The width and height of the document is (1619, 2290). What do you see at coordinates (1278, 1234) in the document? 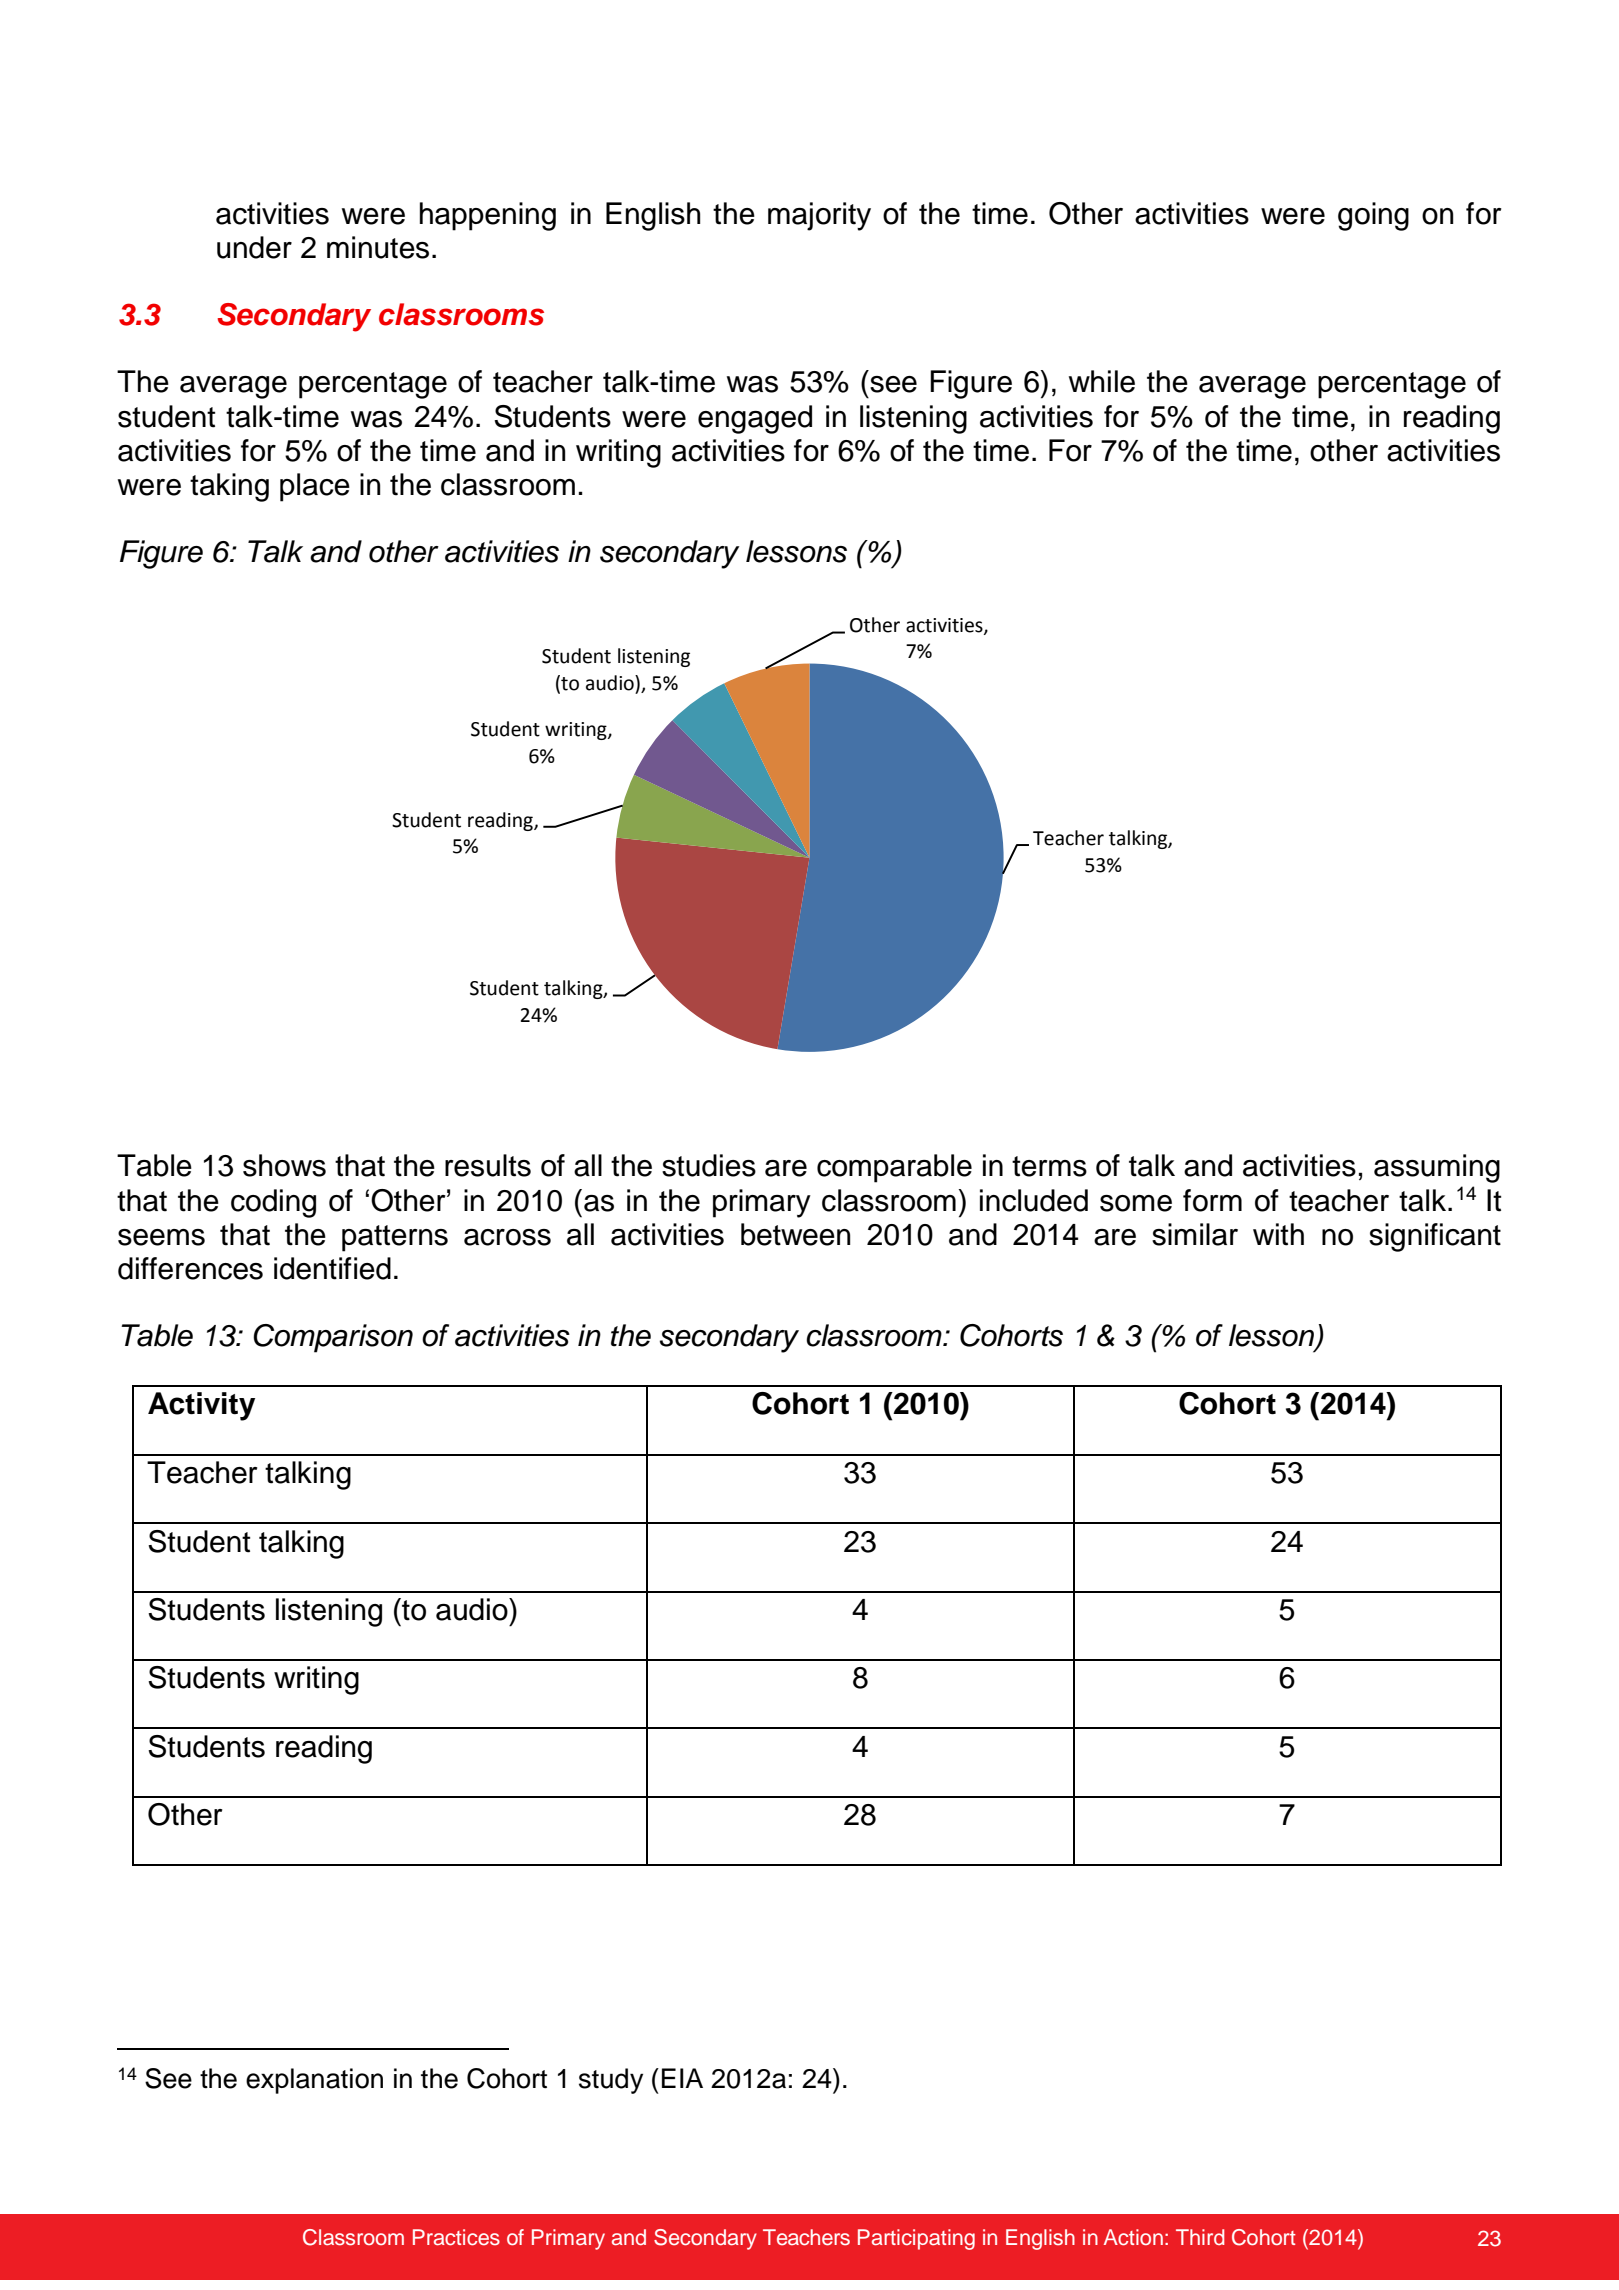
I see `with` at bounding box center [1278, 1234].
